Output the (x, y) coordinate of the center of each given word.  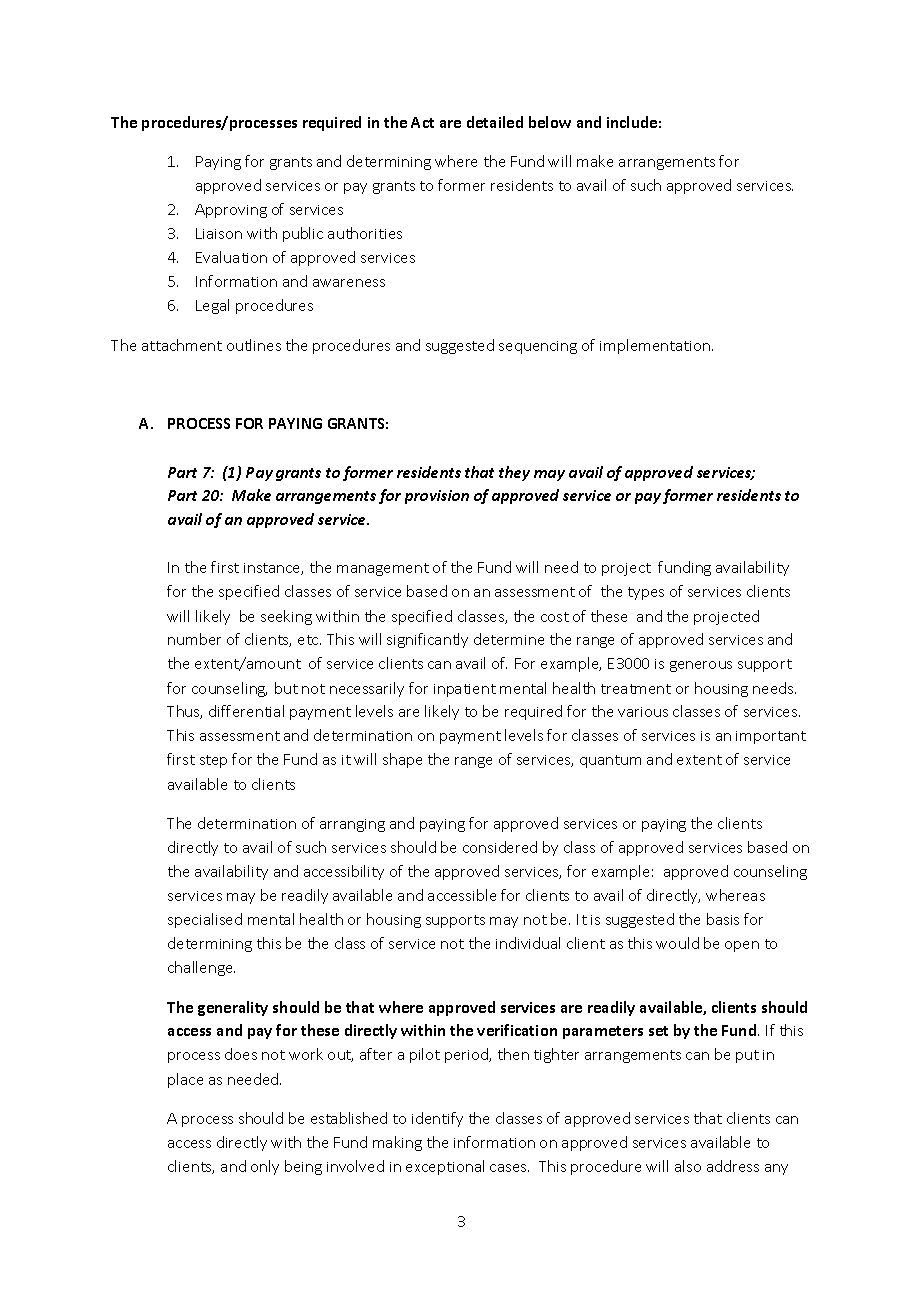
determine (509, 639)
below (550, 122)
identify (437, 1119)
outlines (254, 345)
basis (723, 919)
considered (500, 847)
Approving (231, 211)
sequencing (538, 347)
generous (701, 666)
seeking (286, 617)
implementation (656, 346)
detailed (495, 122)
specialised (205, 920)
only (265, 1167)
